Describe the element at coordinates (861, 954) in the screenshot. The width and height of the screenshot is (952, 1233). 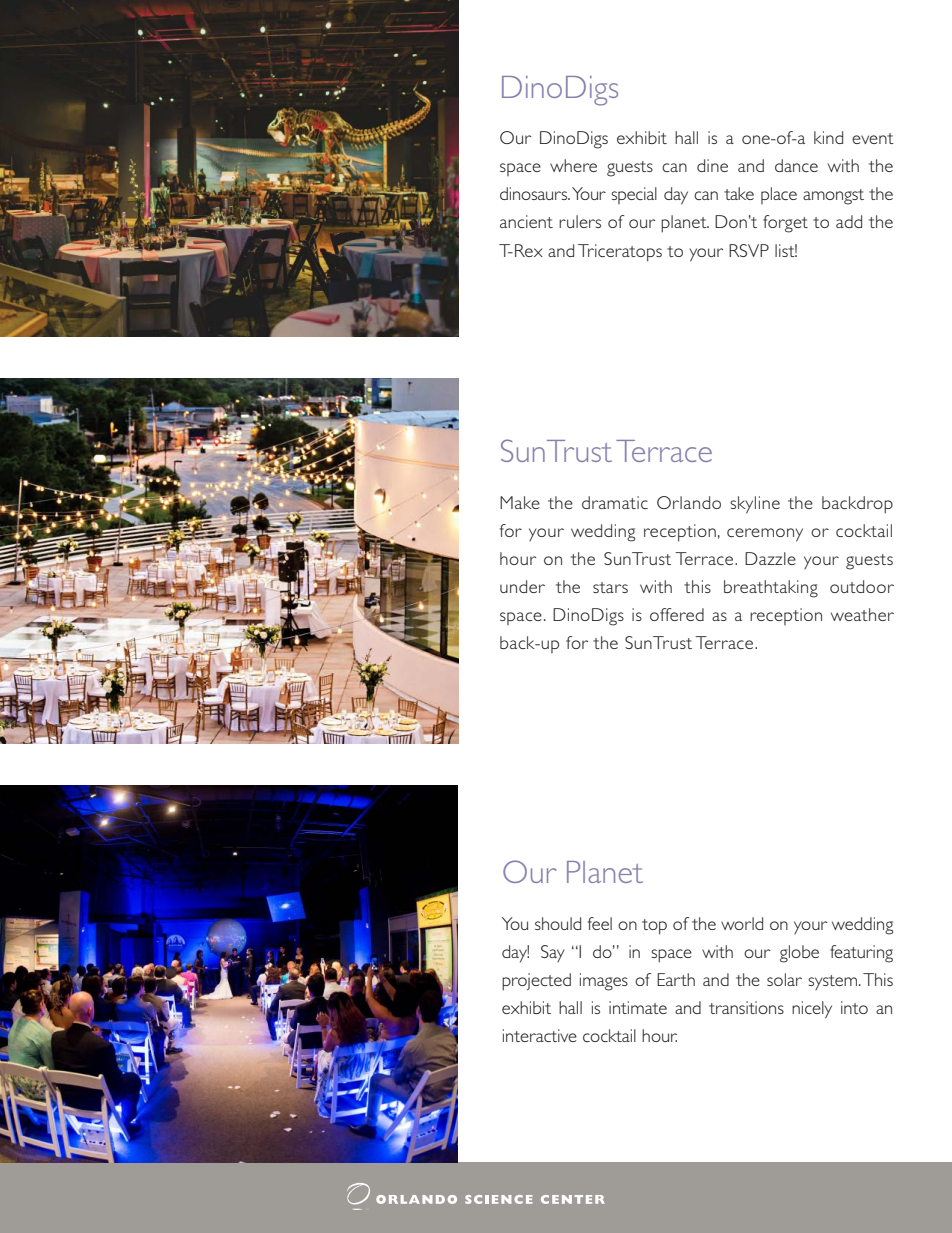
I see `featuring` at that location.
